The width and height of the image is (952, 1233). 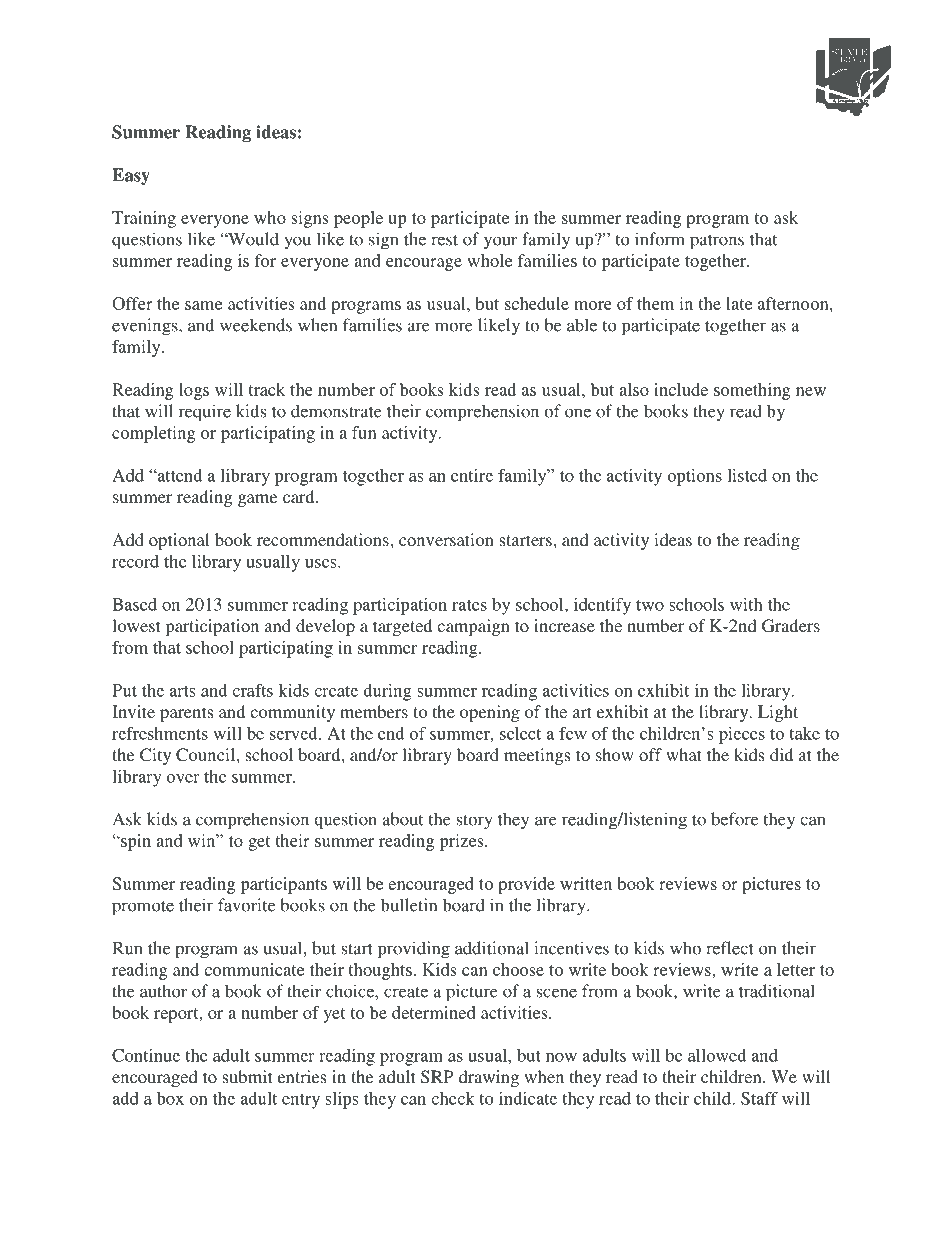 What do you see at coordinates (144, 219) in the image?
I see `Training` at bounding box center [144, 219].
